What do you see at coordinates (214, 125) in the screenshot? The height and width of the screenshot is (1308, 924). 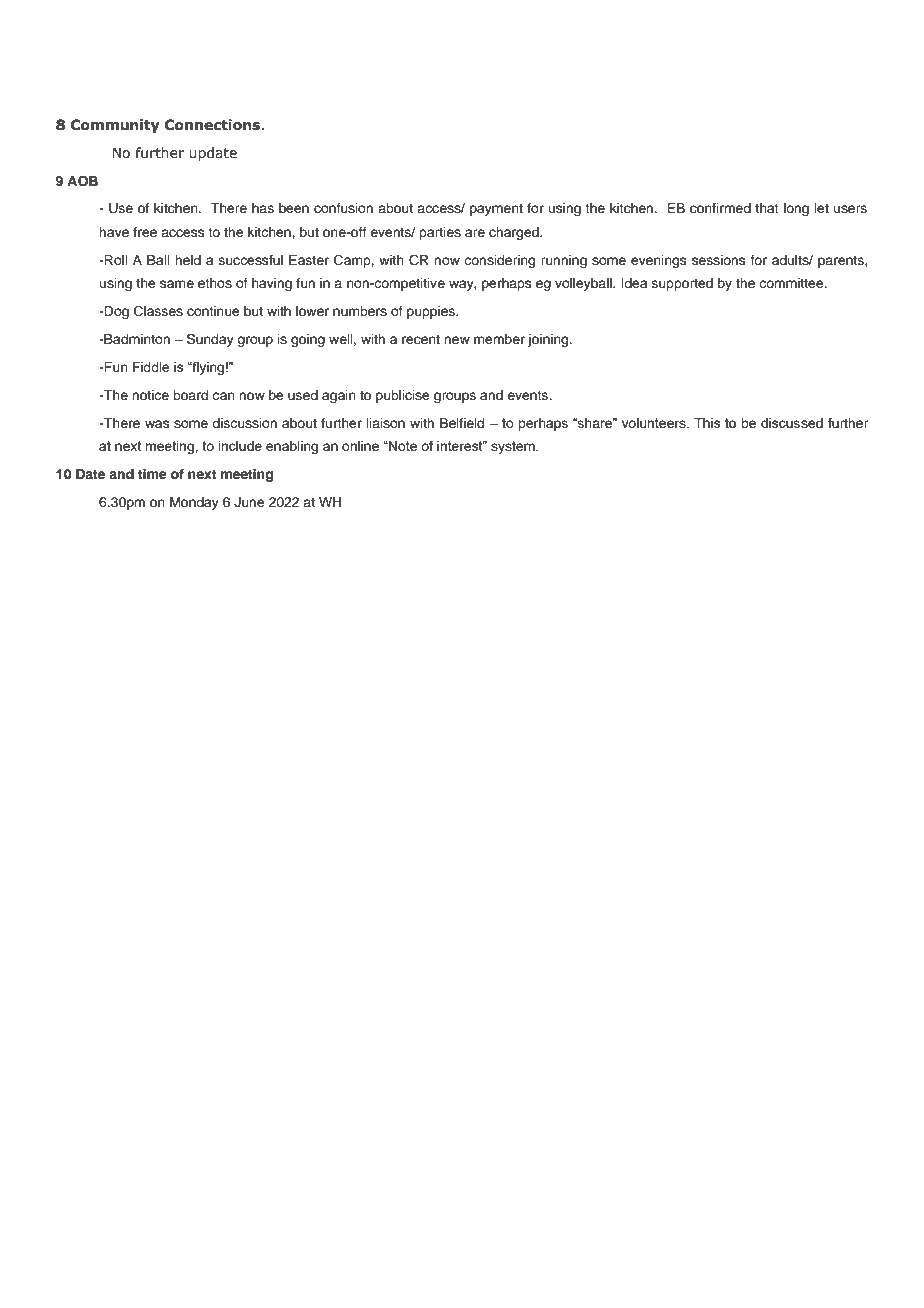 I see `Connections` at bounding box center [214, 125].
